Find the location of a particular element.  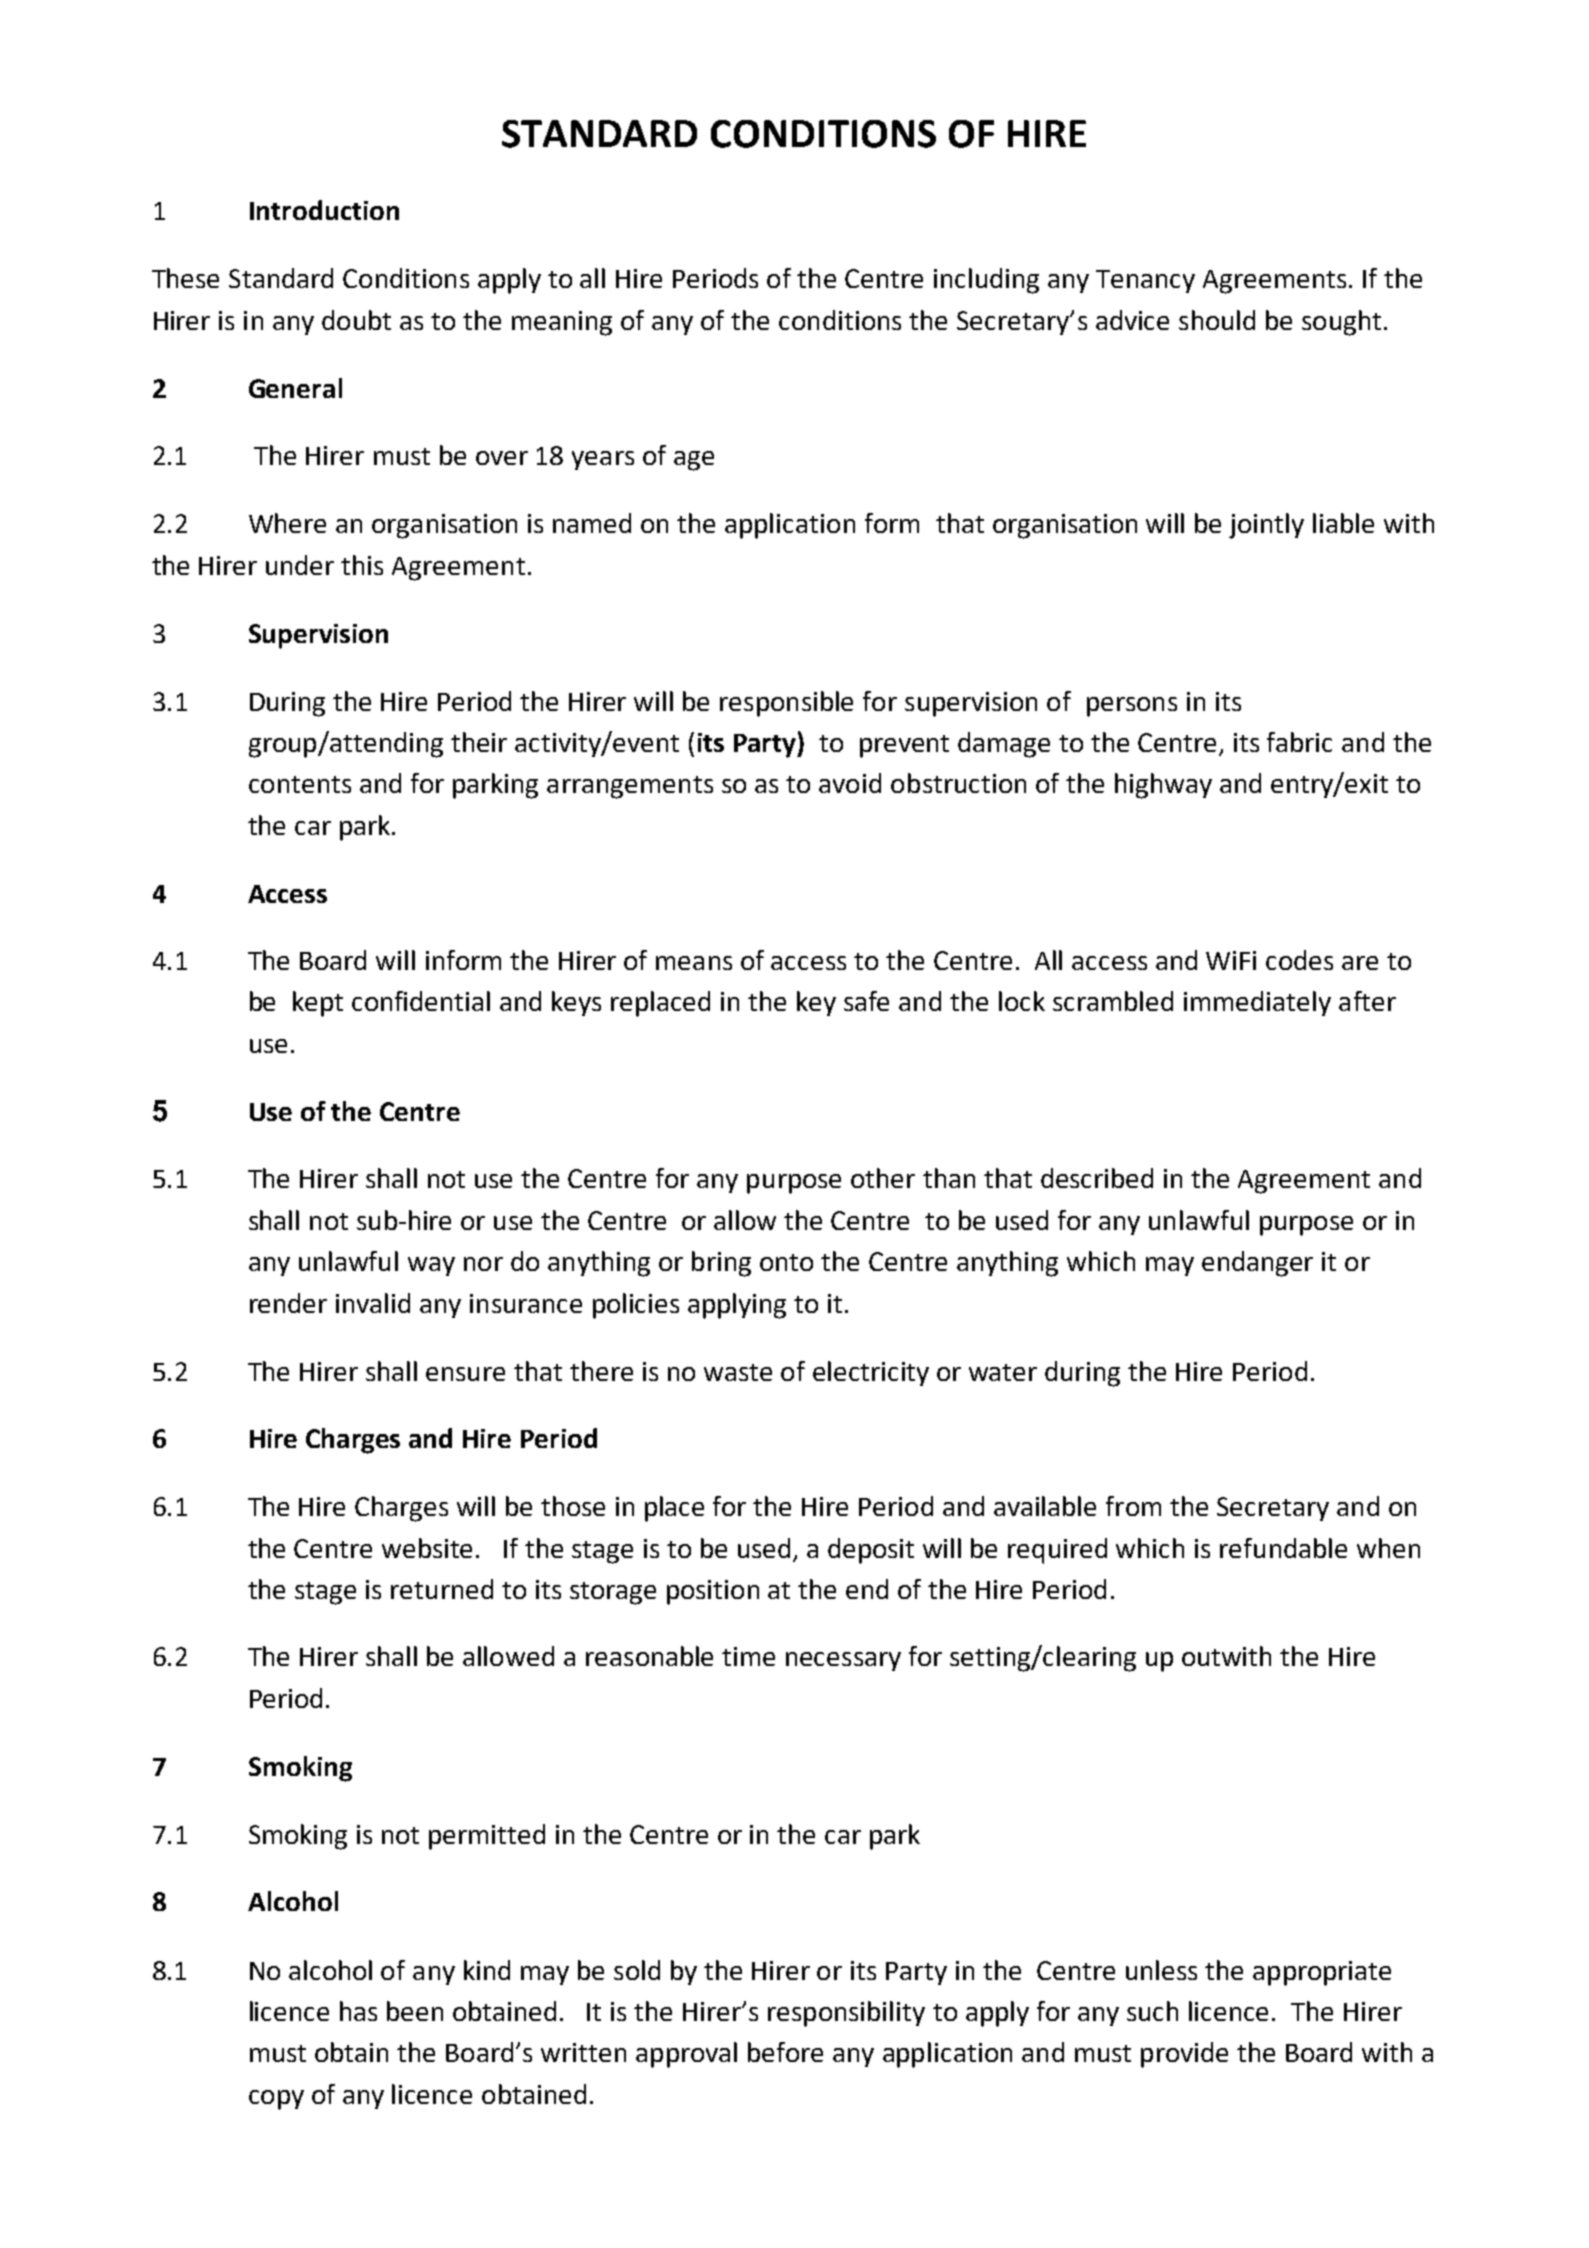

Introduction is located at coordinates (324, 210).
